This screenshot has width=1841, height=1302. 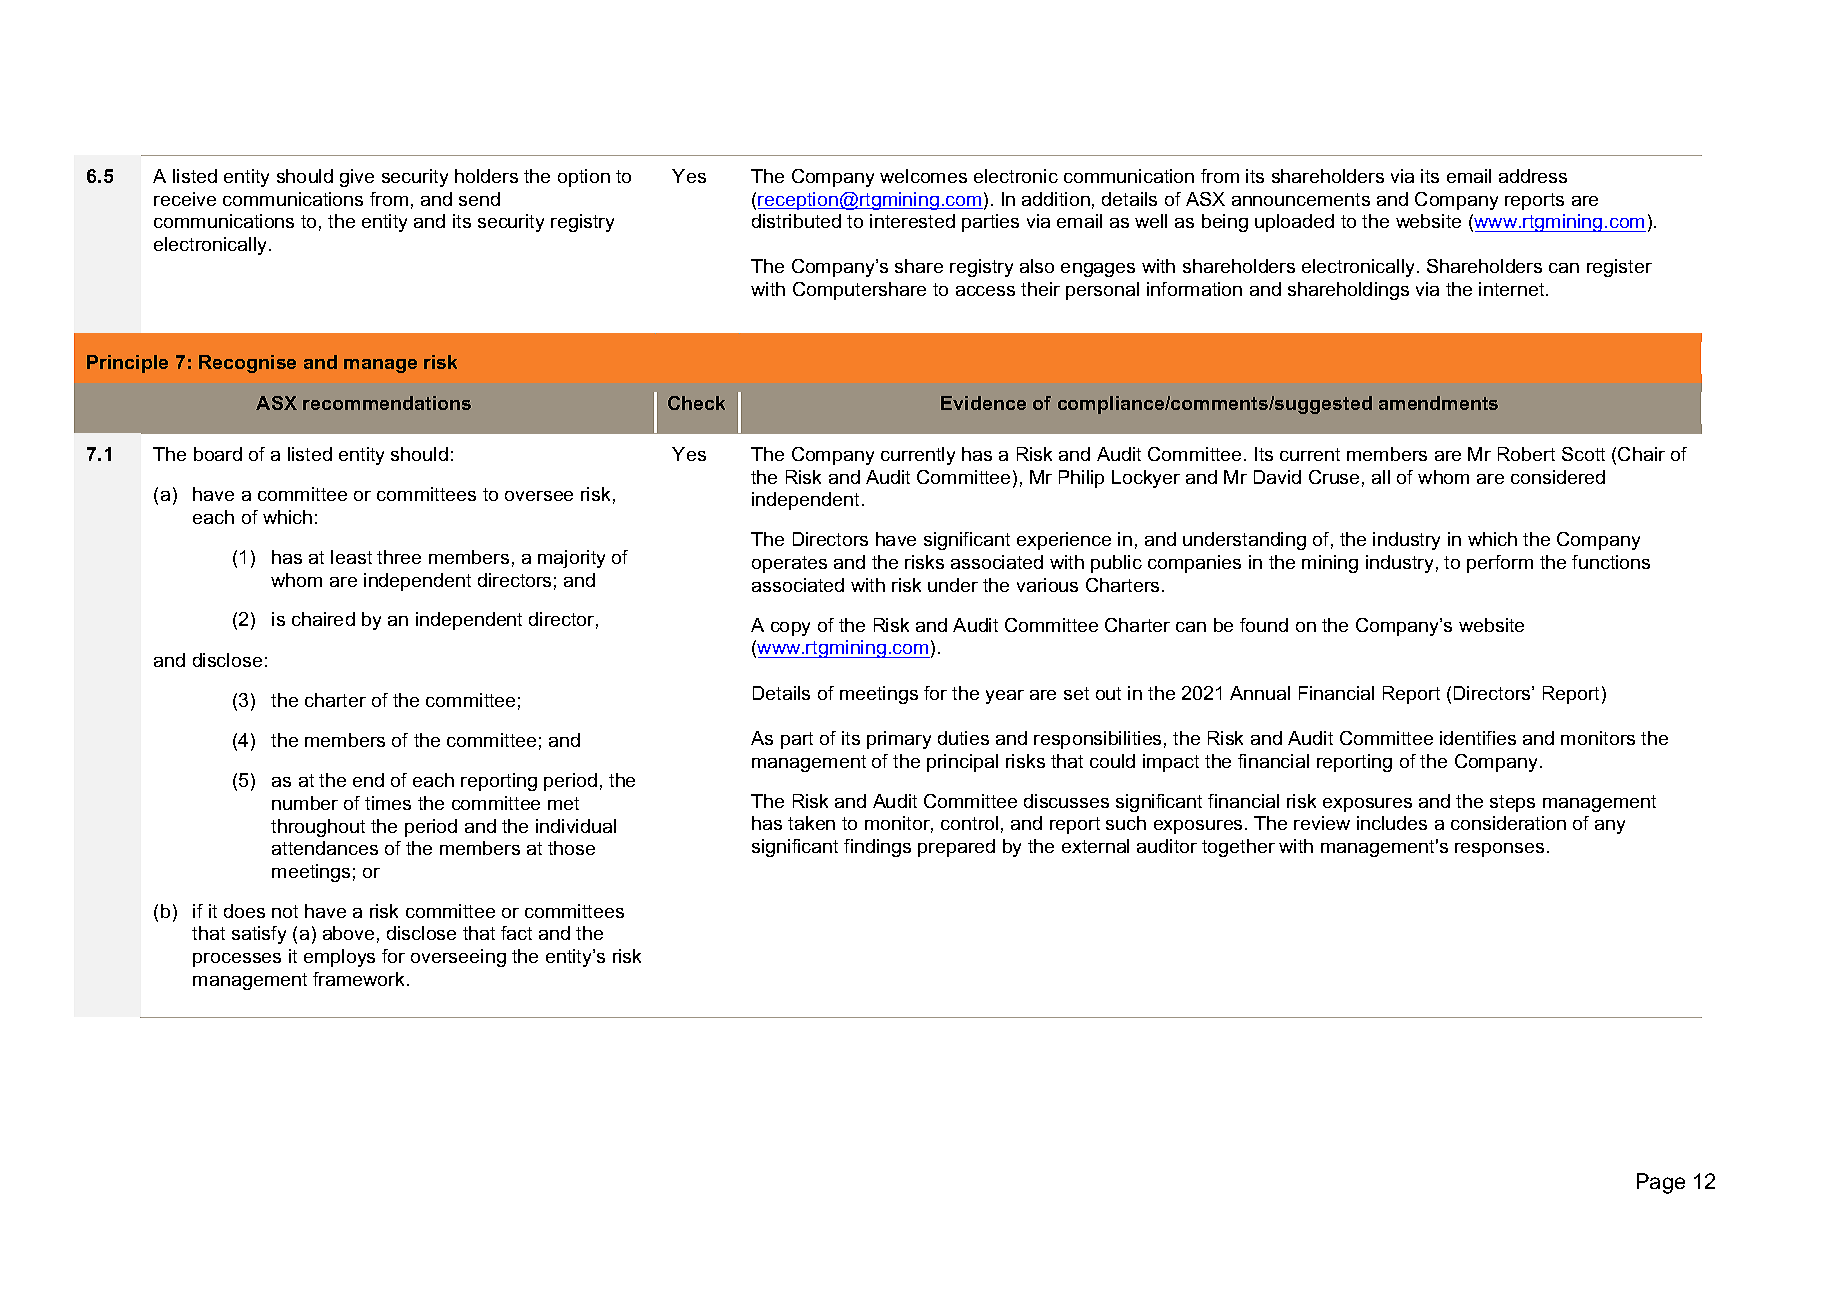 What do you see at coordinates (912, 221) in the screenshot?
I see `interested` at bounding box center [912, 221].
